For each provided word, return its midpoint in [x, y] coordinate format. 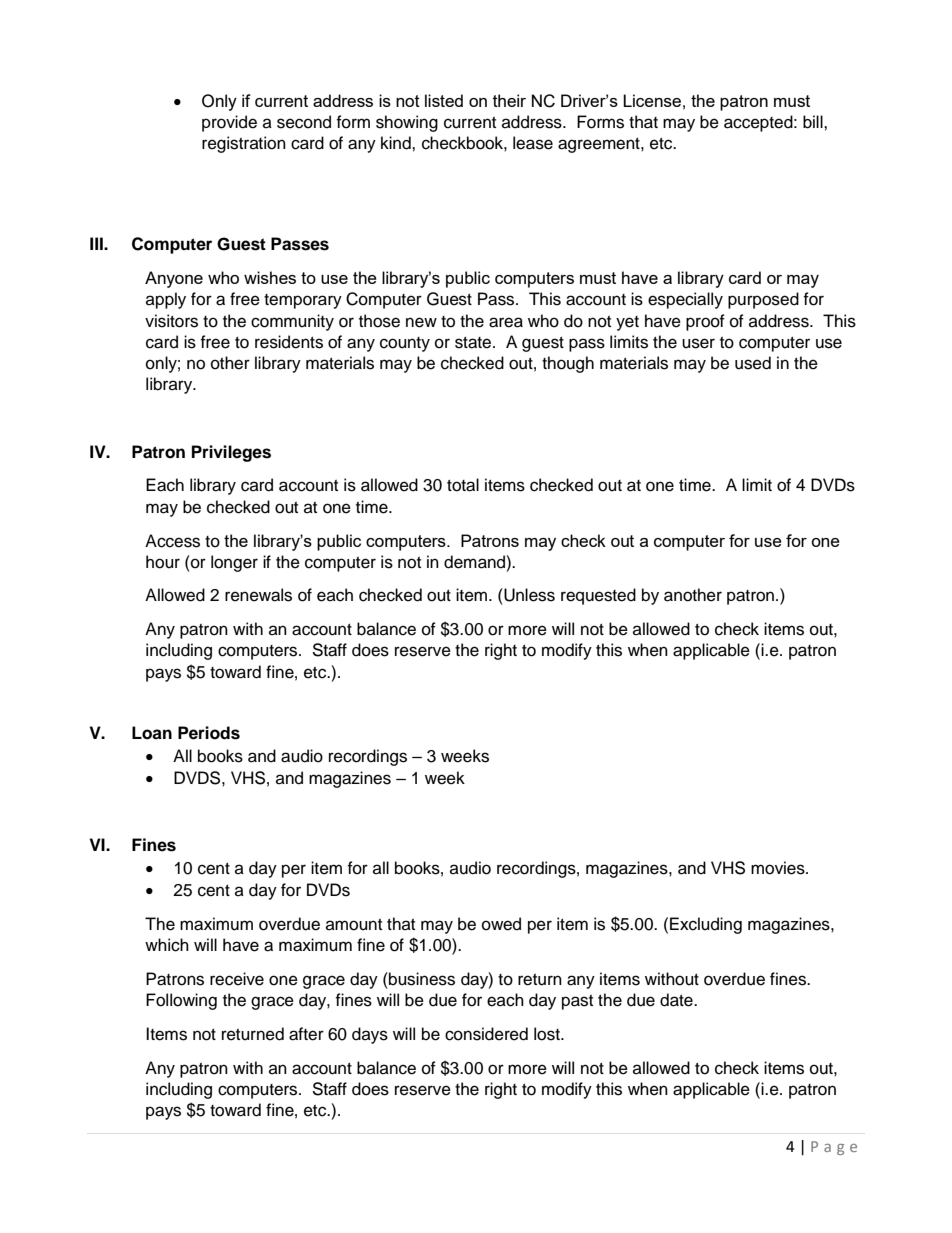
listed [444, 100]
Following [181, 1001]
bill [814, 122]
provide [229, 123]
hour [163, 562]
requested [598, 596]
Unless [528, 595]
